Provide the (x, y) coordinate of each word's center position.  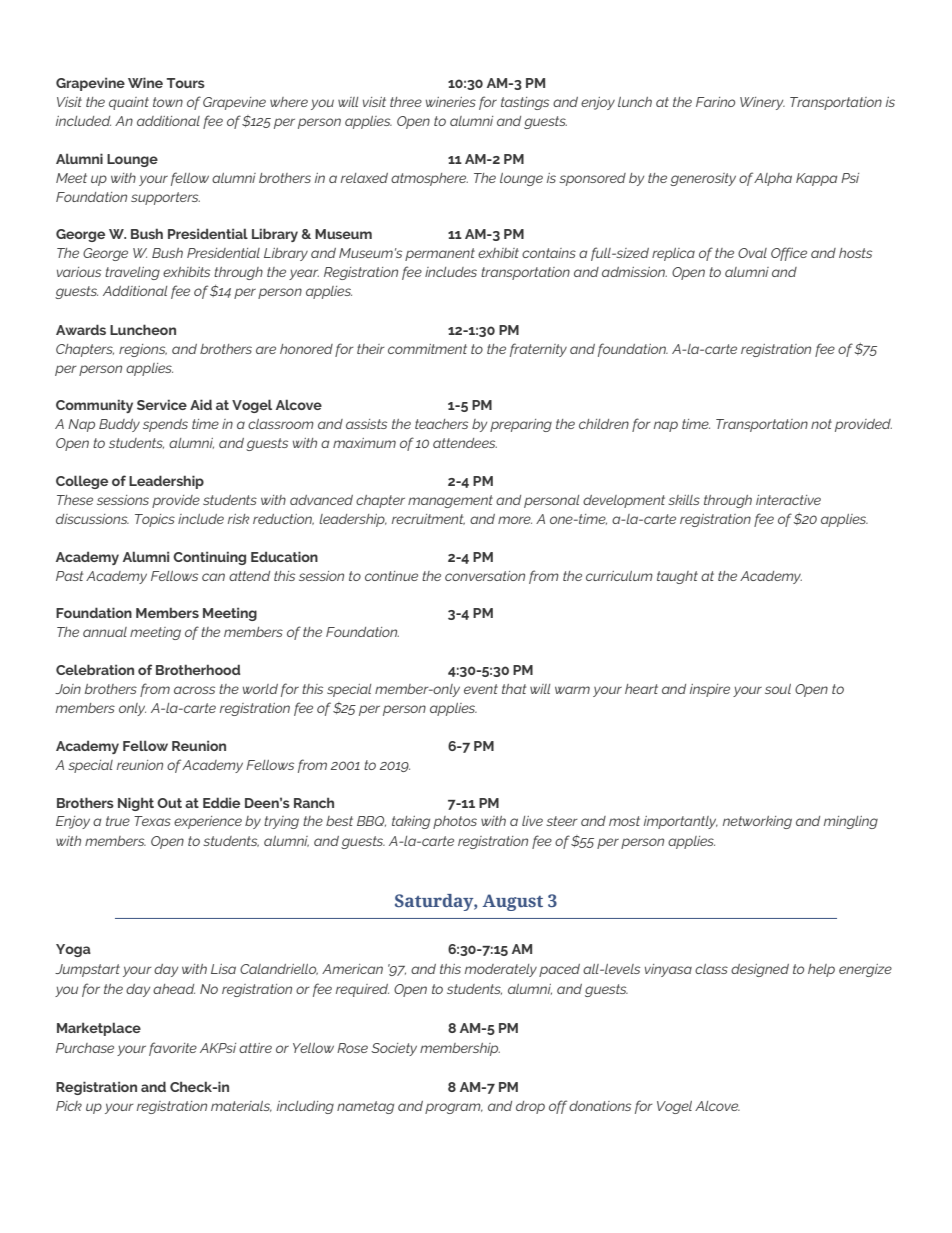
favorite (173, 1049)
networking (757, 822)
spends (165, 425)
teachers (441, 424)
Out (169, 803)
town (168, 102)
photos (455, 822)
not (821, 424)
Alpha (773, 179)
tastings (525, 103)
